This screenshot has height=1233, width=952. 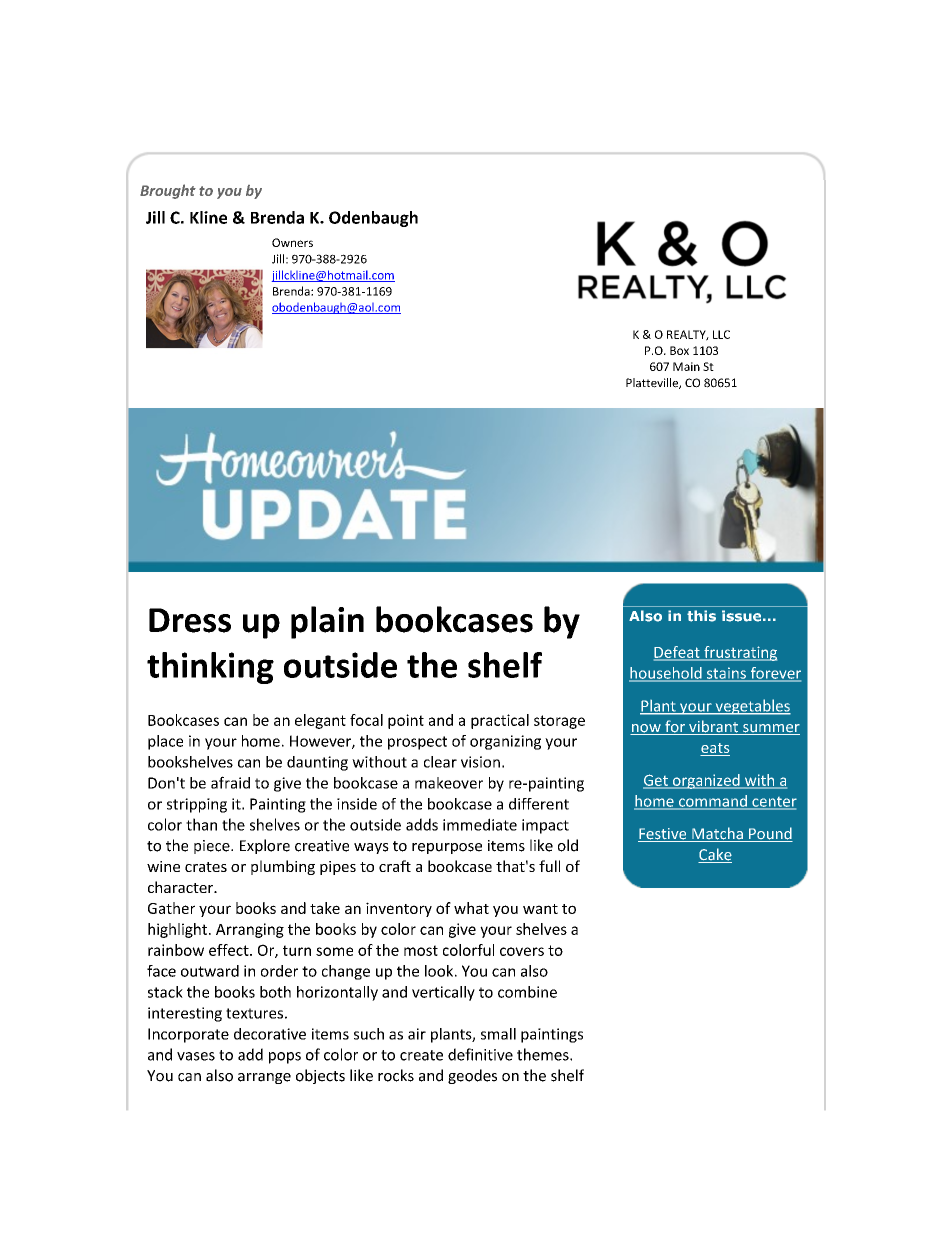 What do you see at coordinates (701, 616) in the screenshot?
I see `this` at bounding box center [701, 616].
